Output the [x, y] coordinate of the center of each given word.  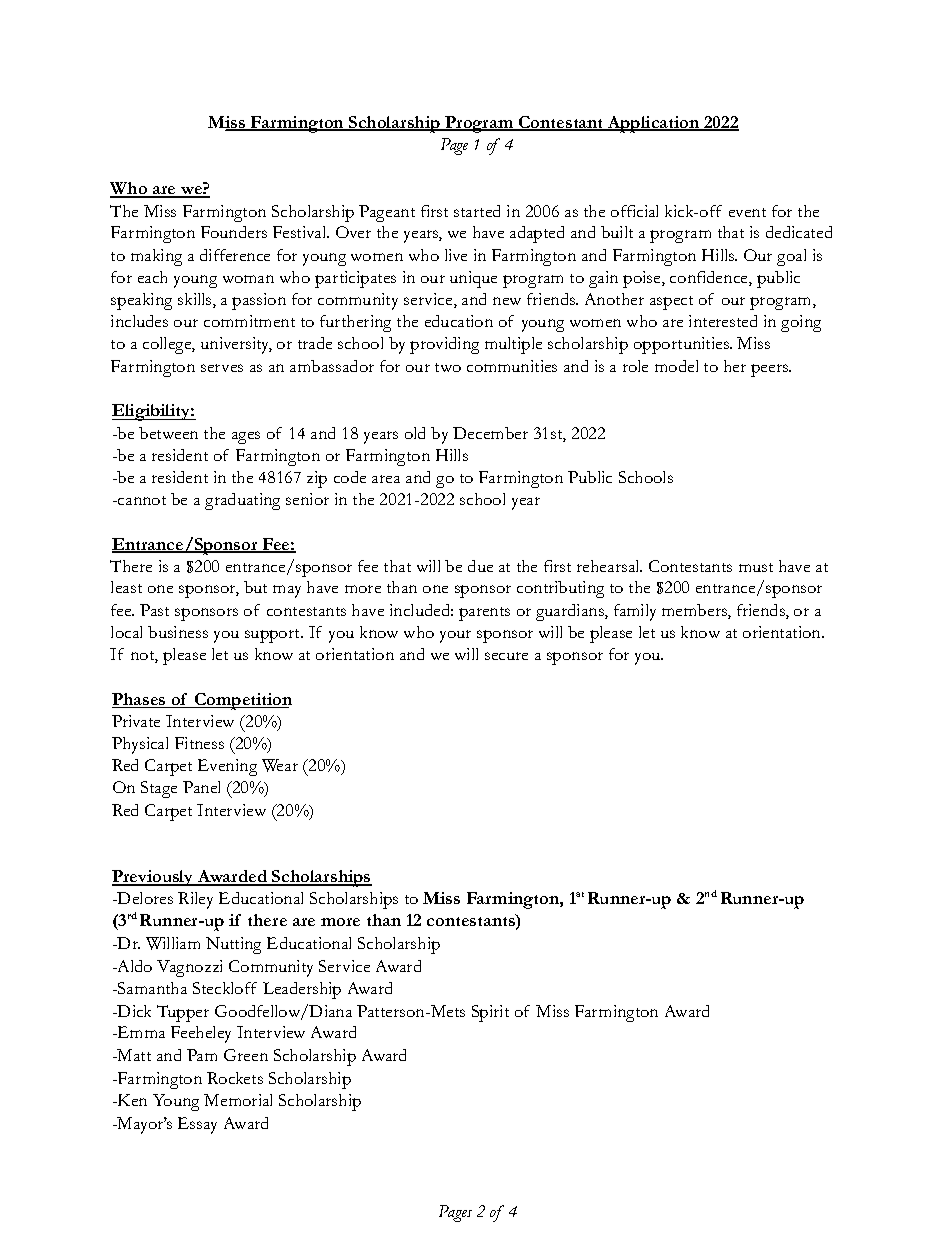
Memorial [238, 1100]
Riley [195, 900]
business [178, 632]
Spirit [490, 1013]
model [676, 366]
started [477, 211]
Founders [234, 232]
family [635, 612]
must [756, 567]
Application [654, 124]
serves [222, 368]
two [448, 367]
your [455, 636]
